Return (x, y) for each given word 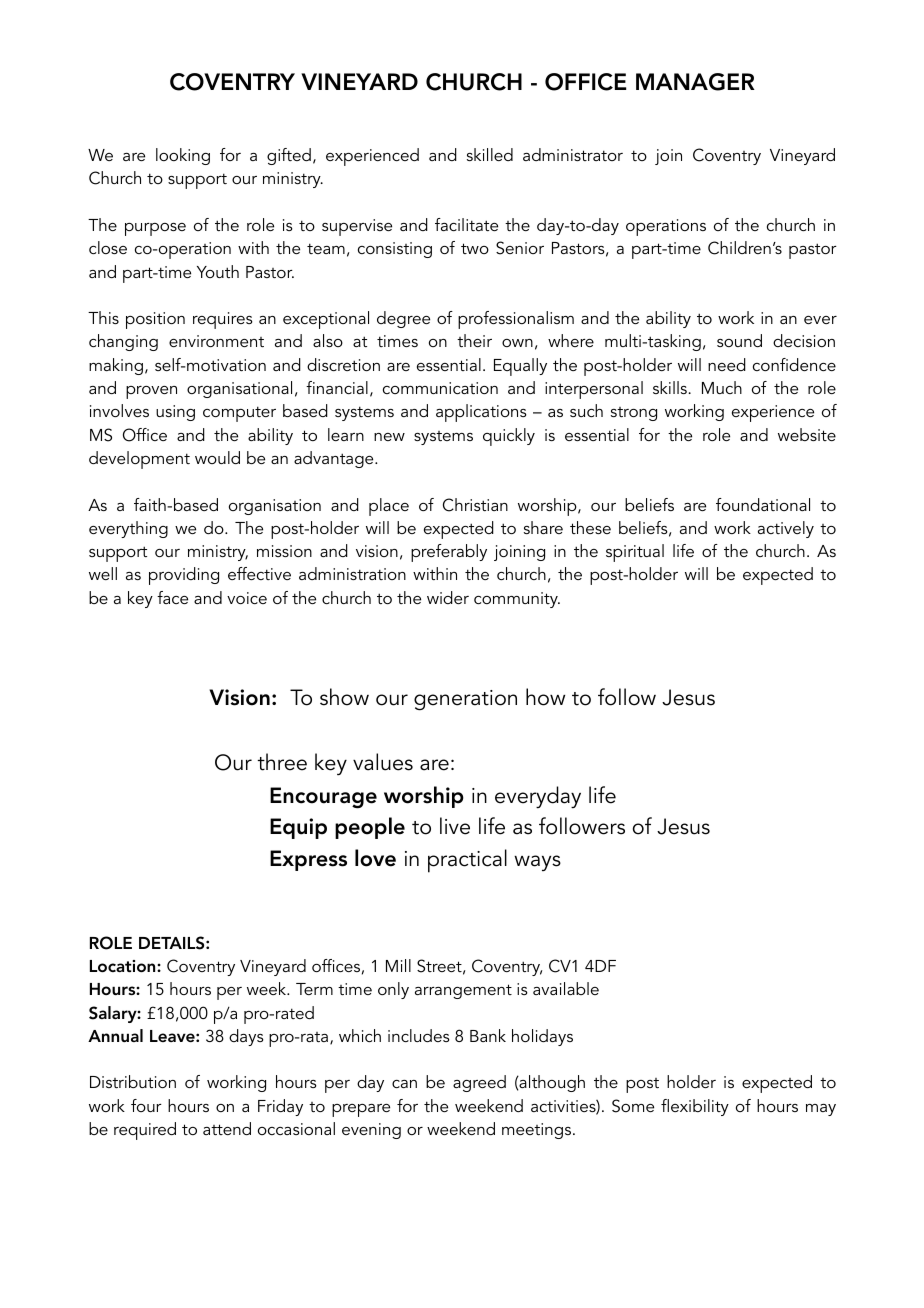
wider (448, 597)
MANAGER (695, 82)
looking (183, 156)
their (474, 340)
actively (786, 529)
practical (467, 861)
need (727, 364)
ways (537, 863)
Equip (298, 828)
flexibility (695, 1107)
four (146, 1105)
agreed (479, 1083)
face (172, 597)
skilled (490, 154)
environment (216, 341)
